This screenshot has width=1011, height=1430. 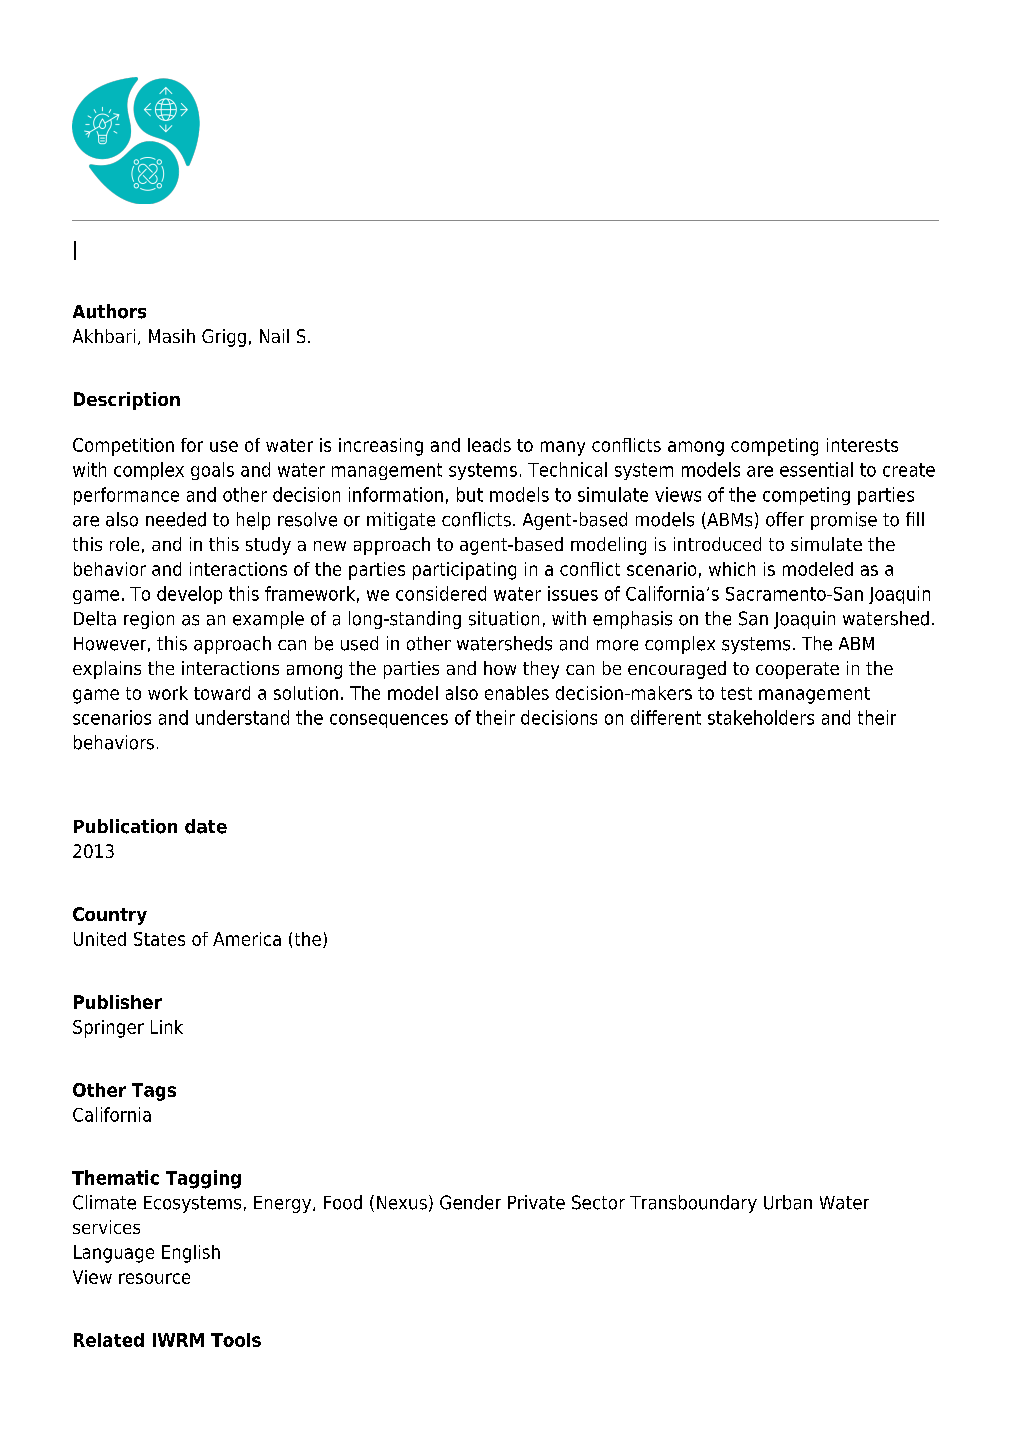 What do you see at coordinates (172, 336) in the screenshot?
I see `Masih` at bounding box center [172, 336].
